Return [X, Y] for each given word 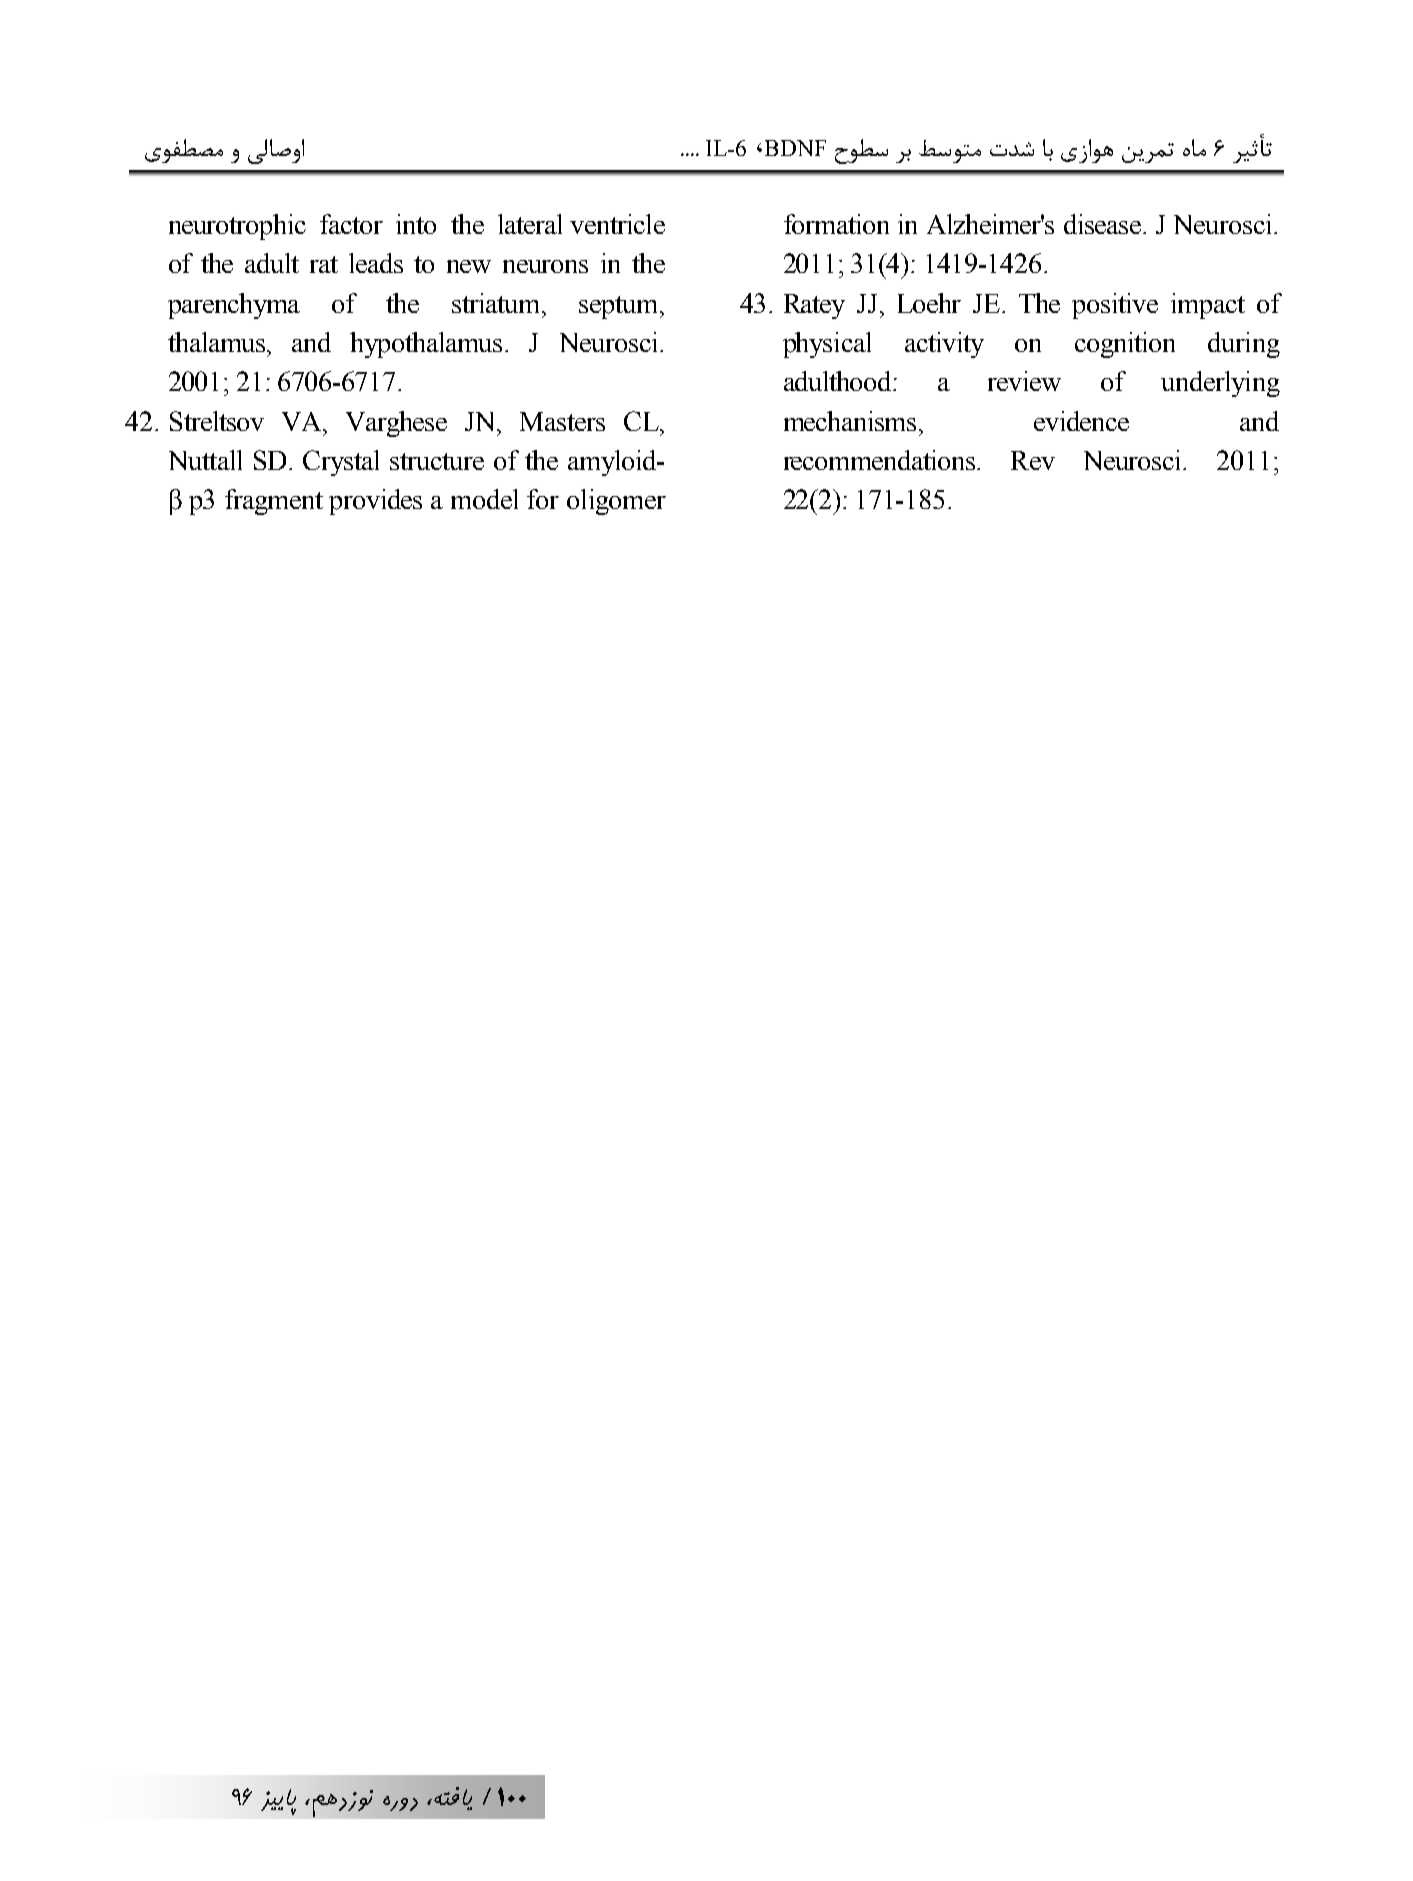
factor [351, 224]
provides [375, 502]
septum [620, 307]
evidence [1081, 421]
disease [1104, 224]
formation [836, 224]
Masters [562, 421]
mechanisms [852, 421]
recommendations [881, 460]
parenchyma [234, 306]
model [484, 499]
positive [1115, 306]
